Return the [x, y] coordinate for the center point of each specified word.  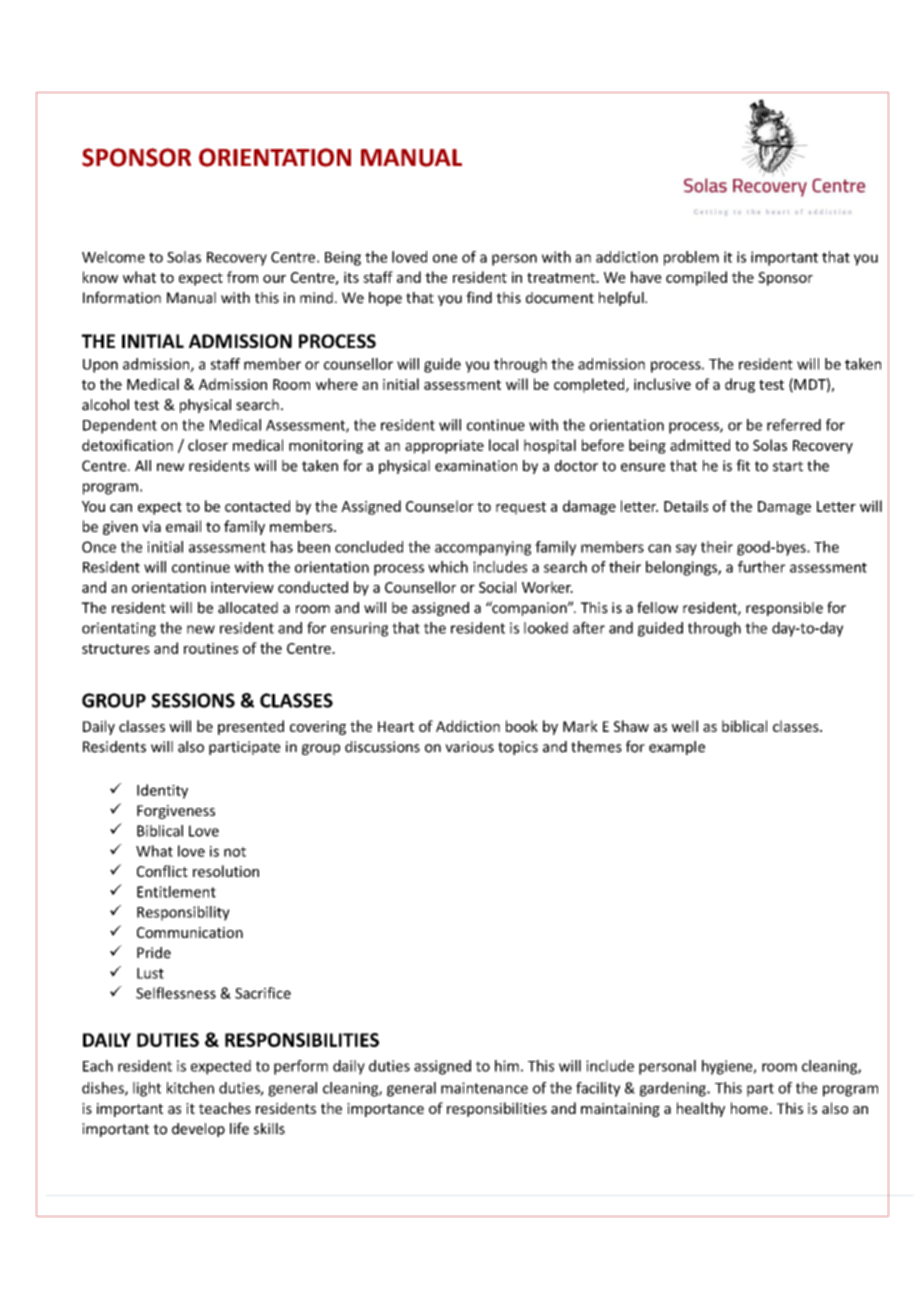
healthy [701, 1109]
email [183, 526]
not [235, 852]
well [685, 726]
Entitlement [176, 892]
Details [686, 506]
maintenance [484, 1088]
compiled [696, 278]
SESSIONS [193, 700]
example [677, 748]
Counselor [440, 506]
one [445, 258]
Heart [396, 726]
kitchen [190, 1088]
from [242, 277]
